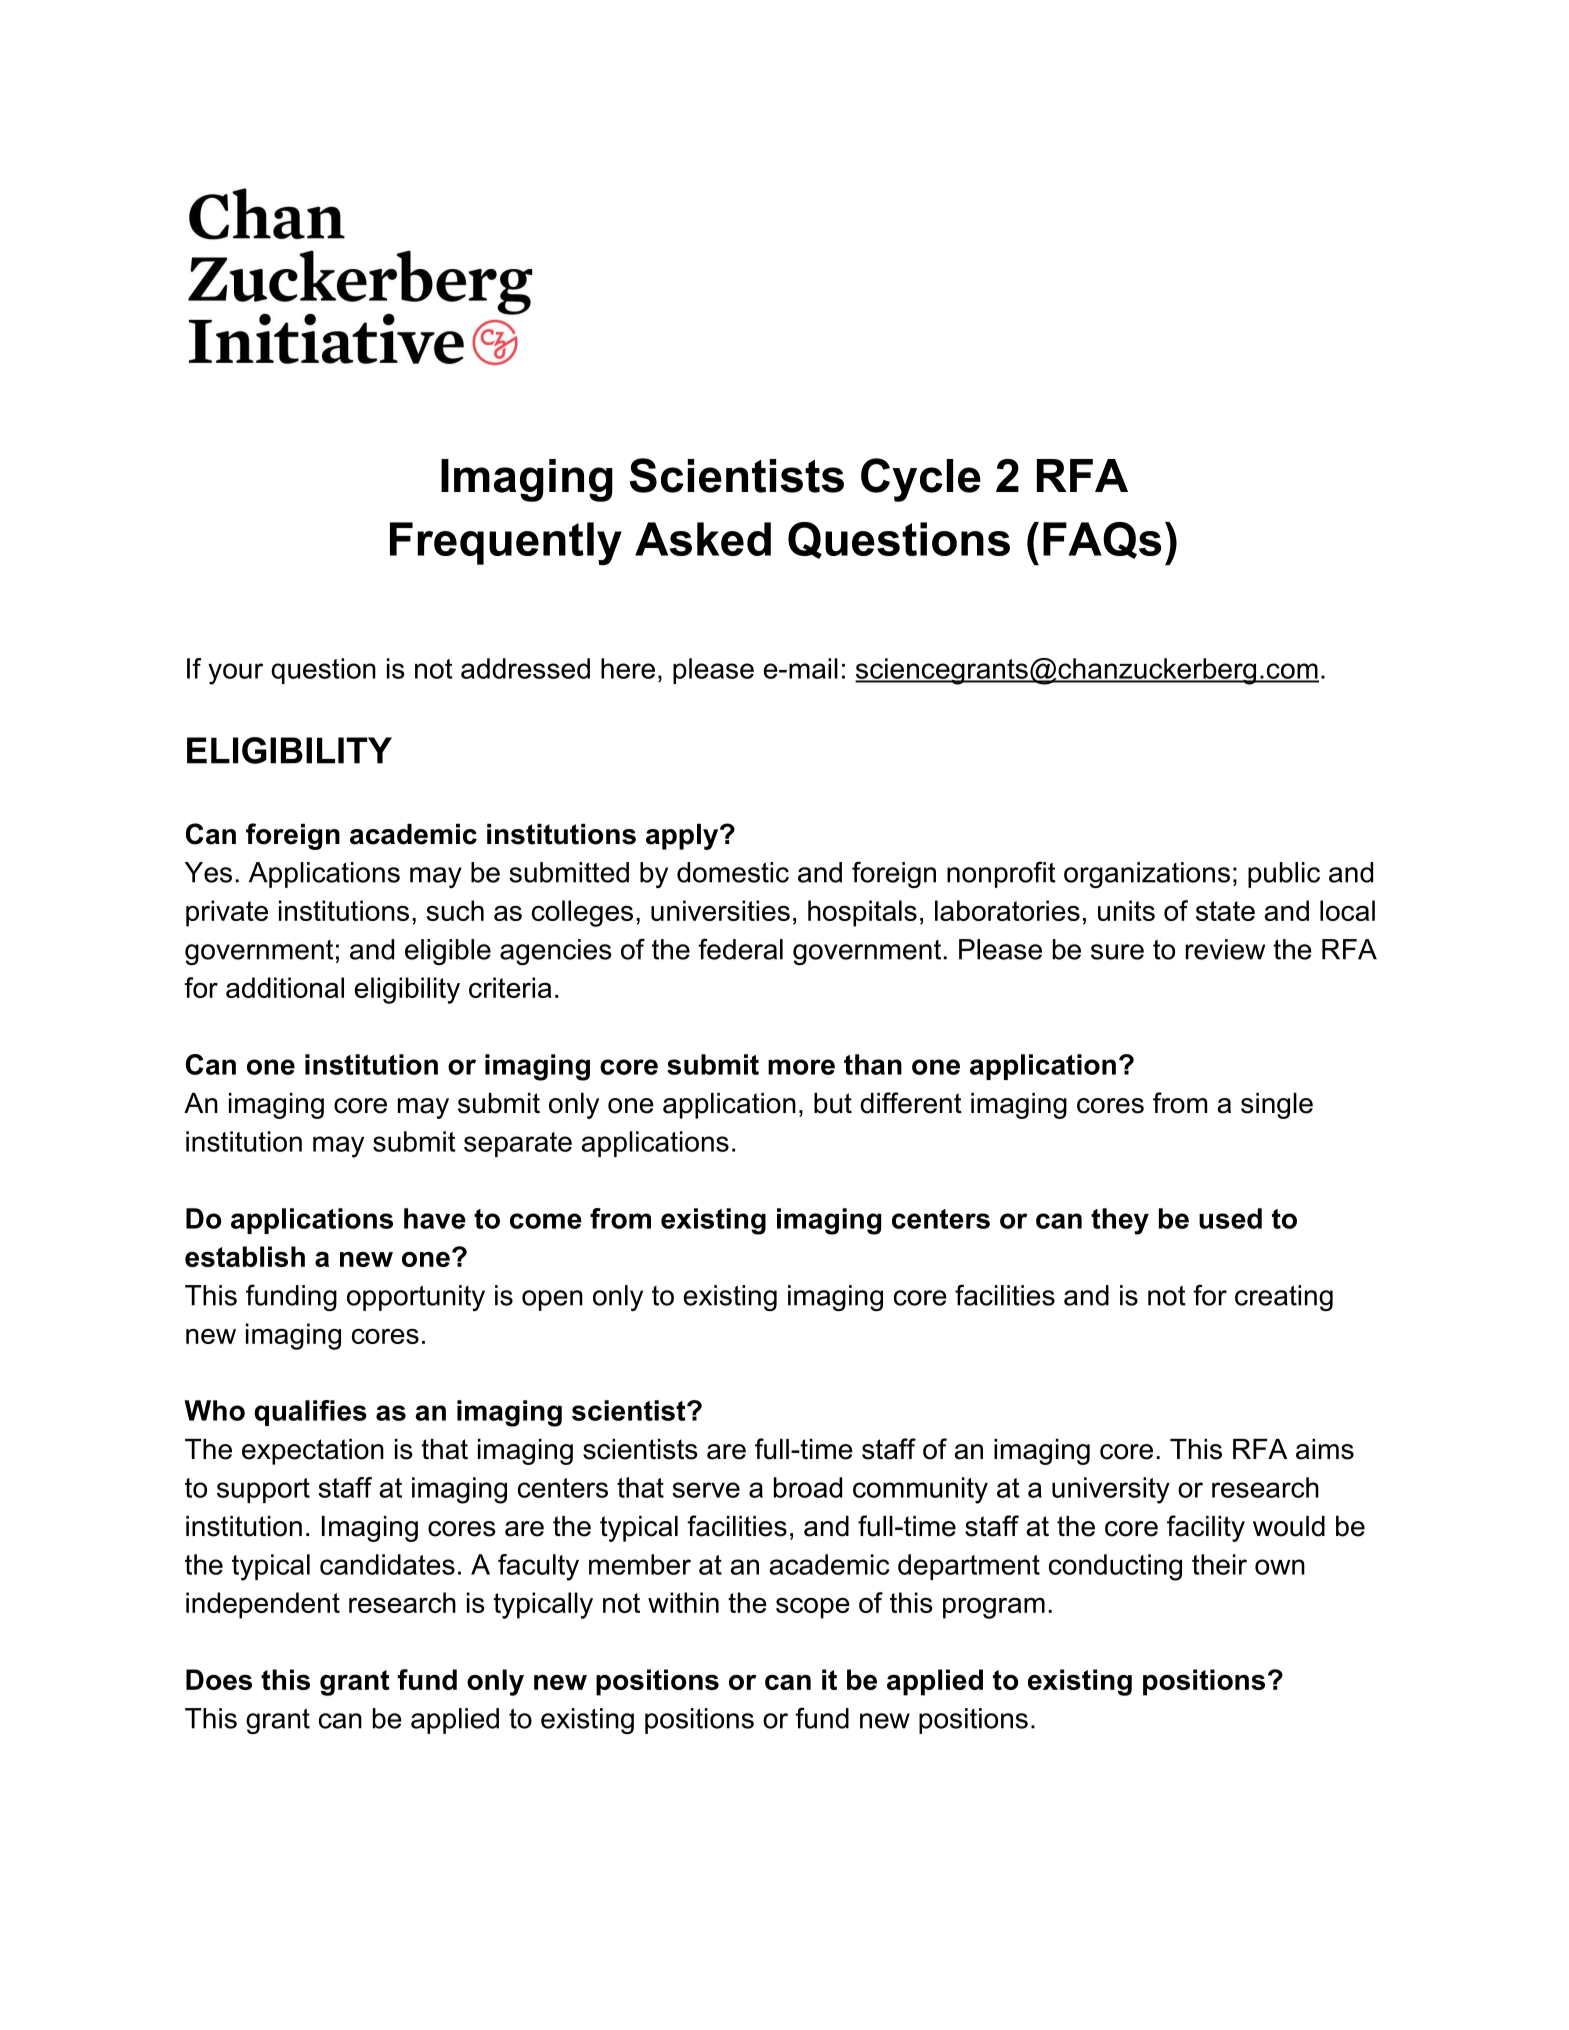  I want to click on Frequently, so click(506, 543).
